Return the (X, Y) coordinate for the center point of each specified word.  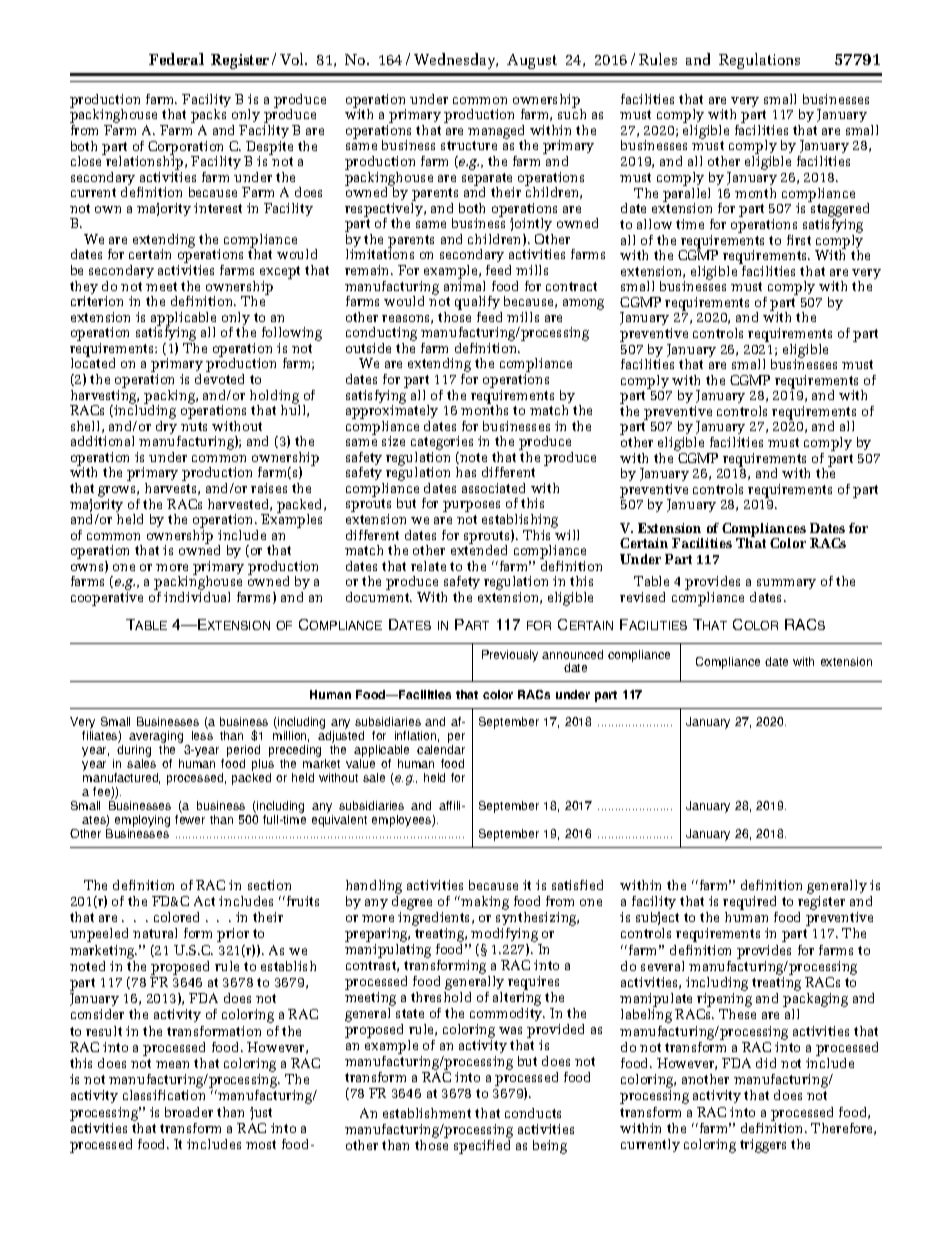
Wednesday (456, 61)
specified (482, 1147)
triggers (763, 1146)
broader (189, 1112)
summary (785, 586)
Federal (176, 59)
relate (428, 566)
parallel (686, 194)
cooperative (107, 599)
